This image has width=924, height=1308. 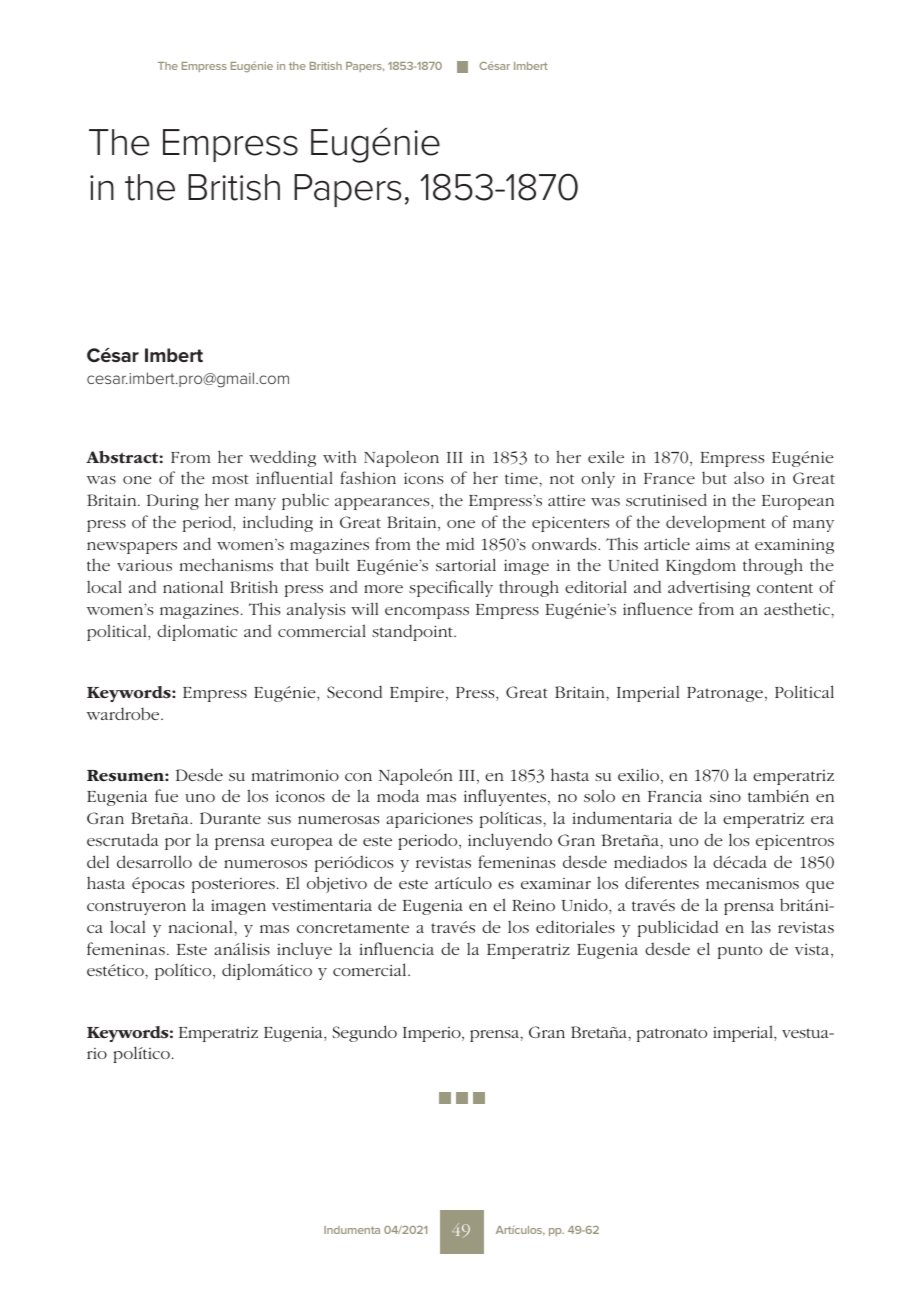 What do you see at coordinates (725, 694) in the image?
I see `Patronage` at bounding box center [725, 694].
